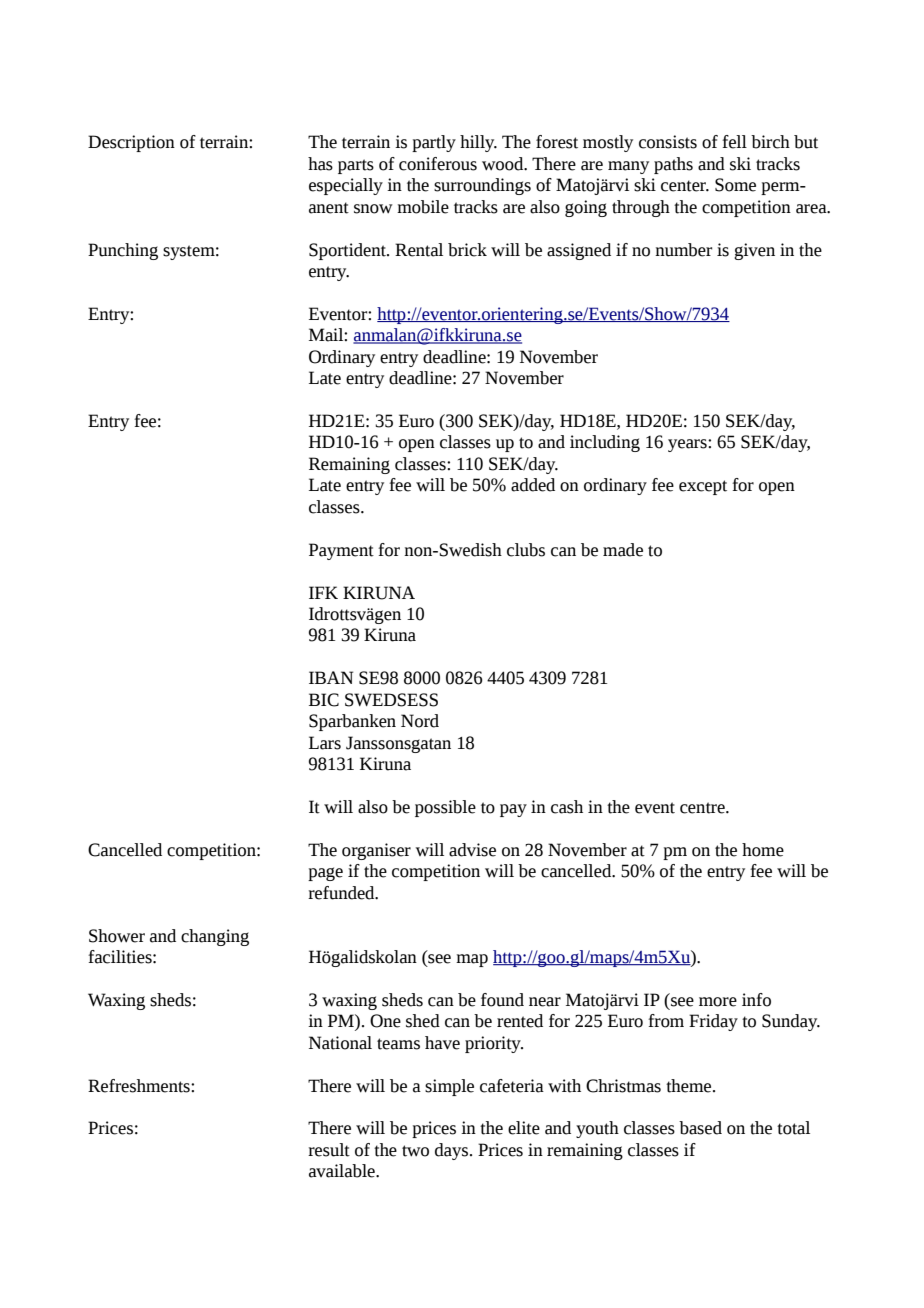 The width and height of the image is (924, 1308). Describe the element at coordinates (735, 185) in the image. I see `Some` at that location.
